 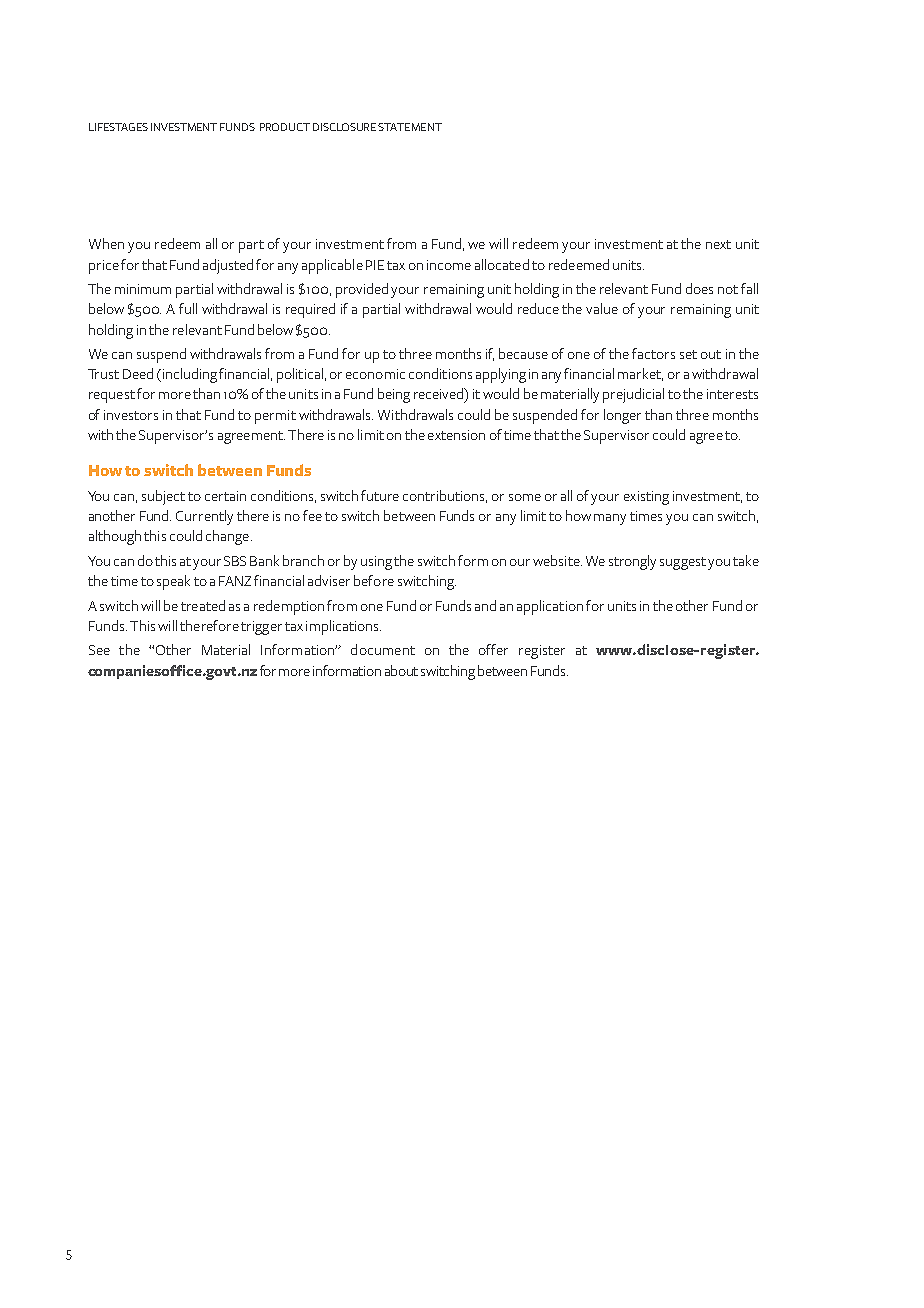 I want to click on See, so click(x=99, y=650).
